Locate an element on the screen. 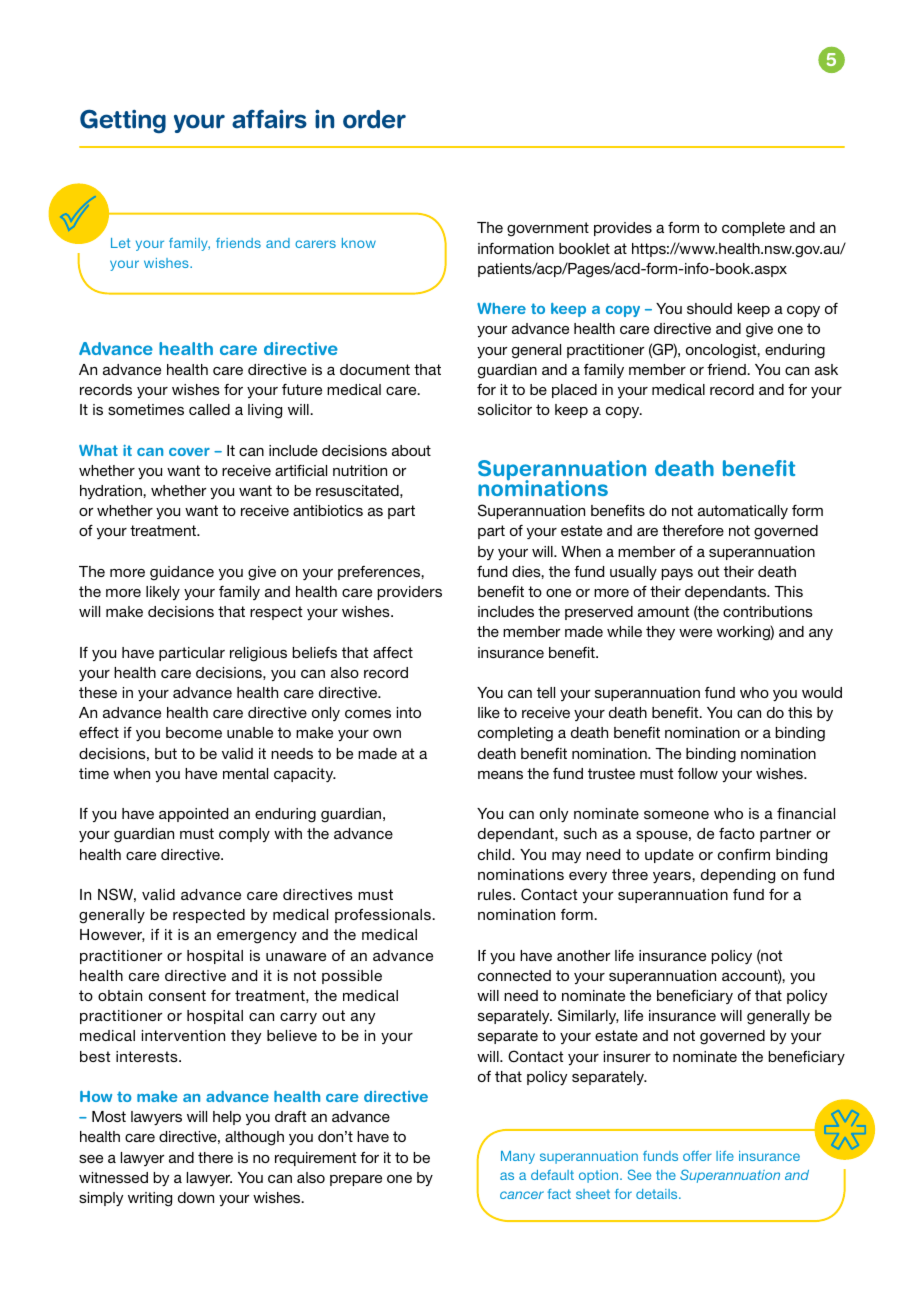 This screenshot has width=924, height=1308. about is located at coordinates (411, 450).
